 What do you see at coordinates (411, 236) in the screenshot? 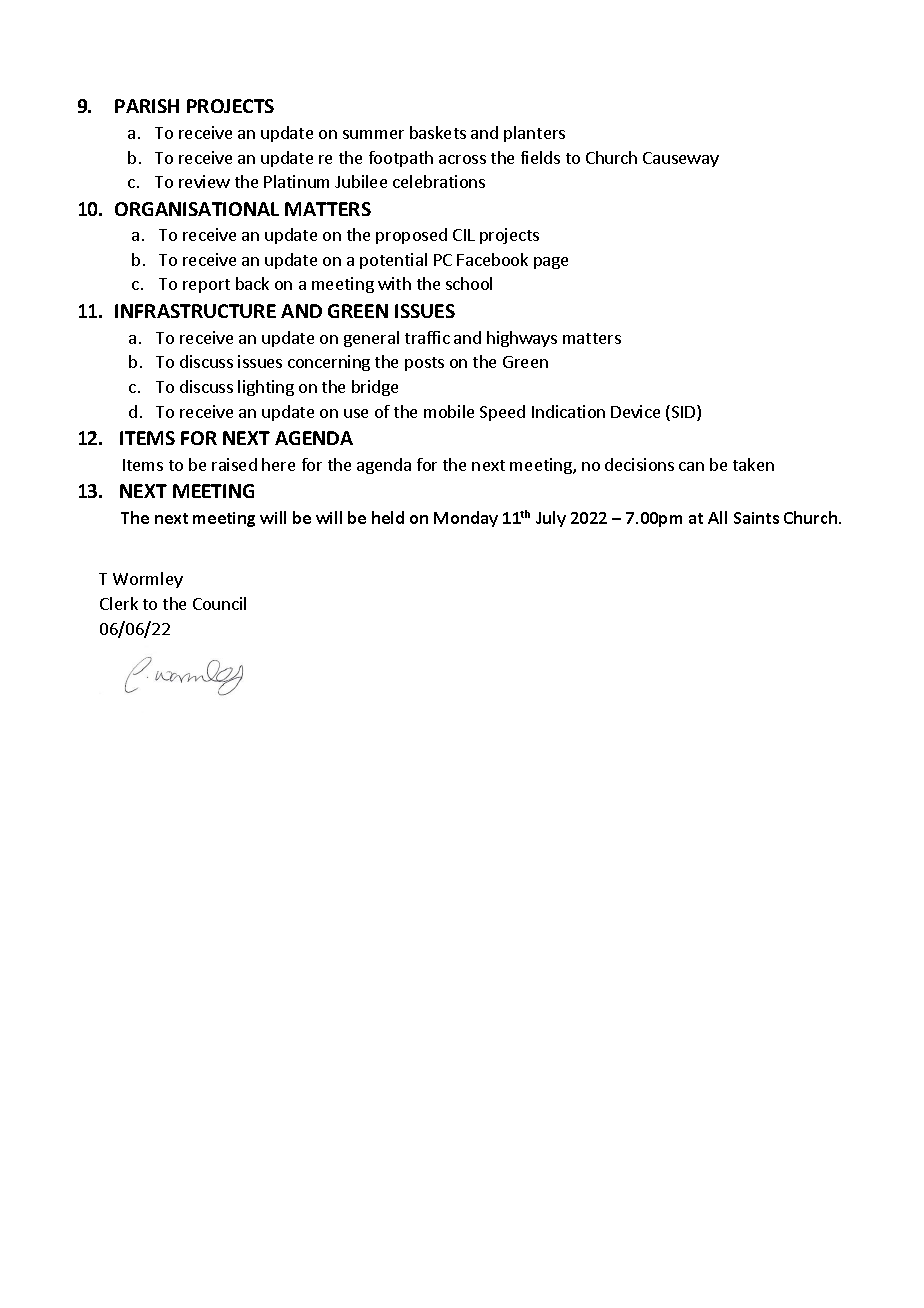
I see `proposed` at bounding box center [411, 236].
